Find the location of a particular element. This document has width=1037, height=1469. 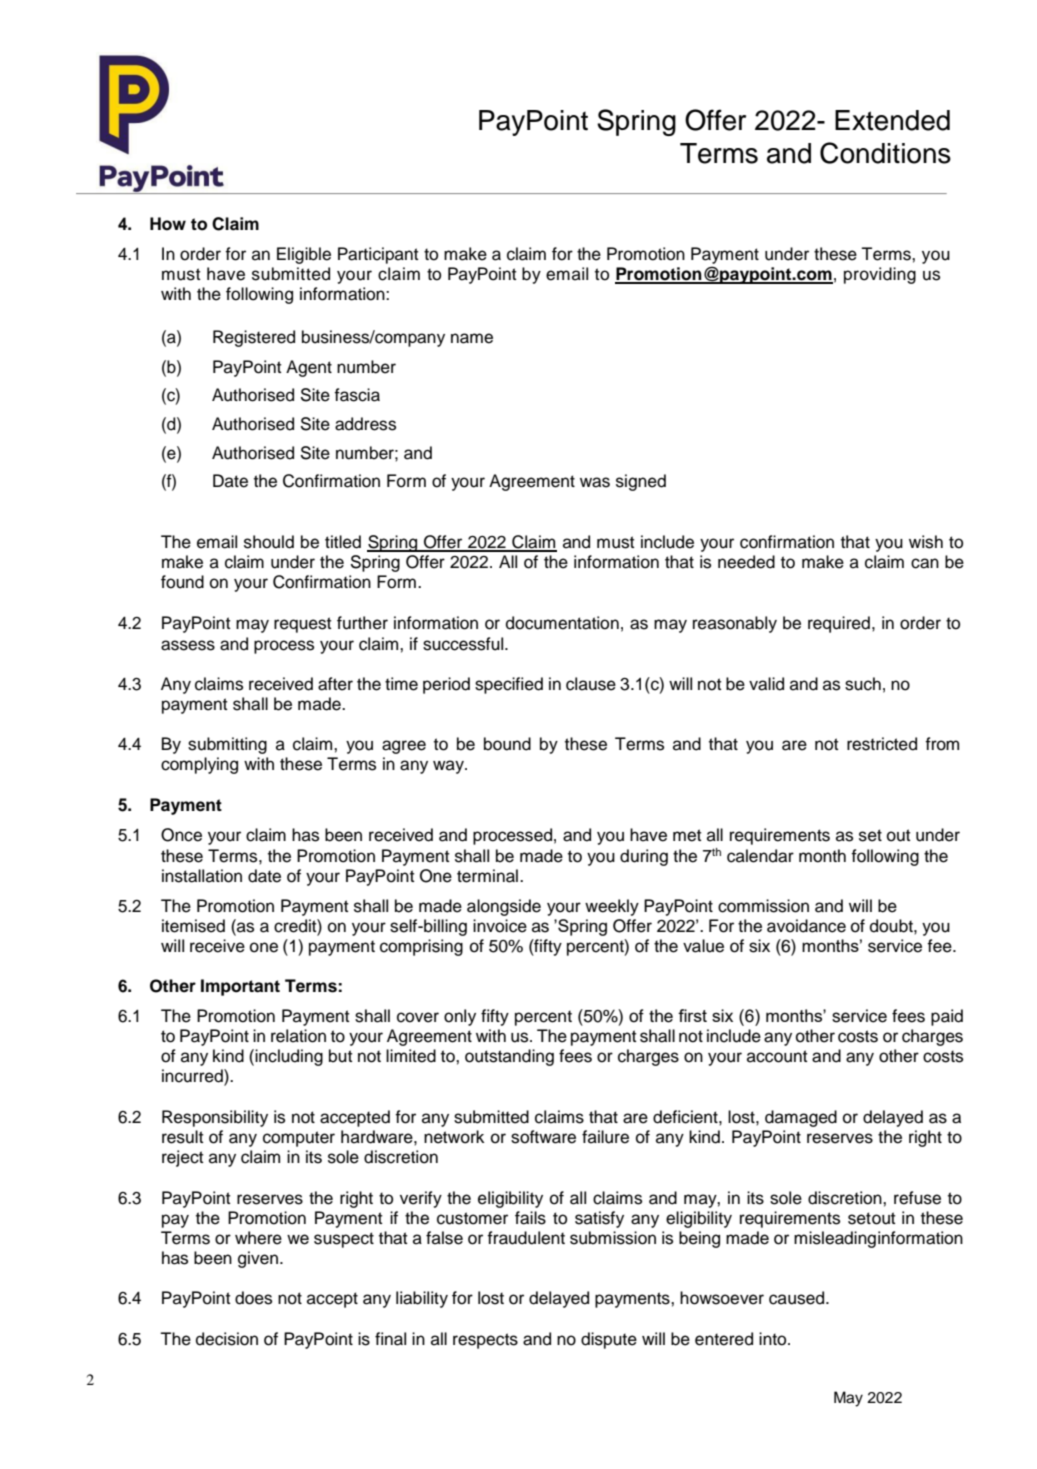

Participant is located at coordinates (378, 255).
